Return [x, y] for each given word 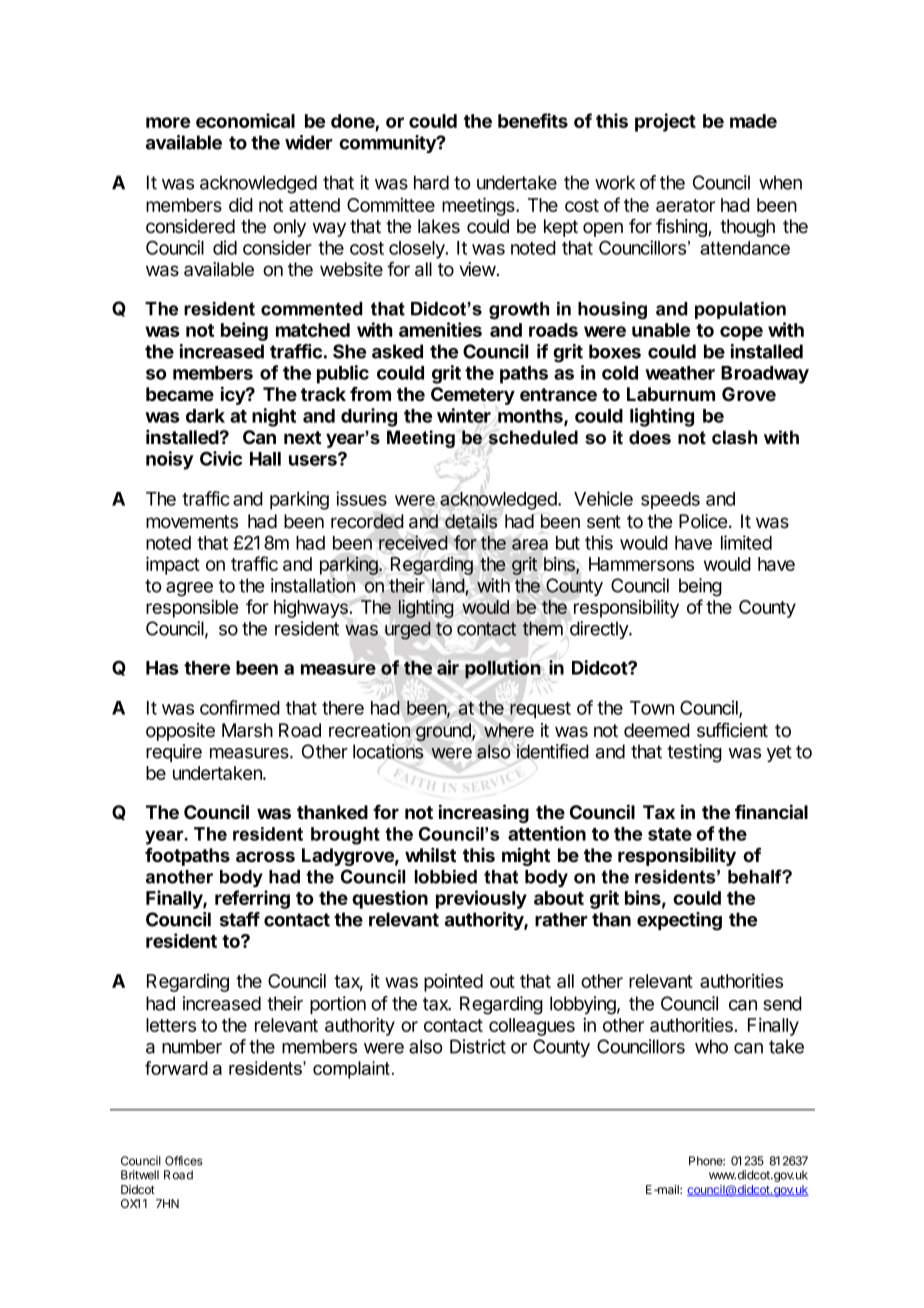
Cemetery [473, 396]
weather [680, 373]
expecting [679, 921]
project [665, 122]
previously [481, 899]
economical [245, 120]
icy [234, 395]
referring [252, 899]
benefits [533, 120]
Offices [184, 1161]
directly [600, 630]
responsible [192, 609]
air [448, 667]
